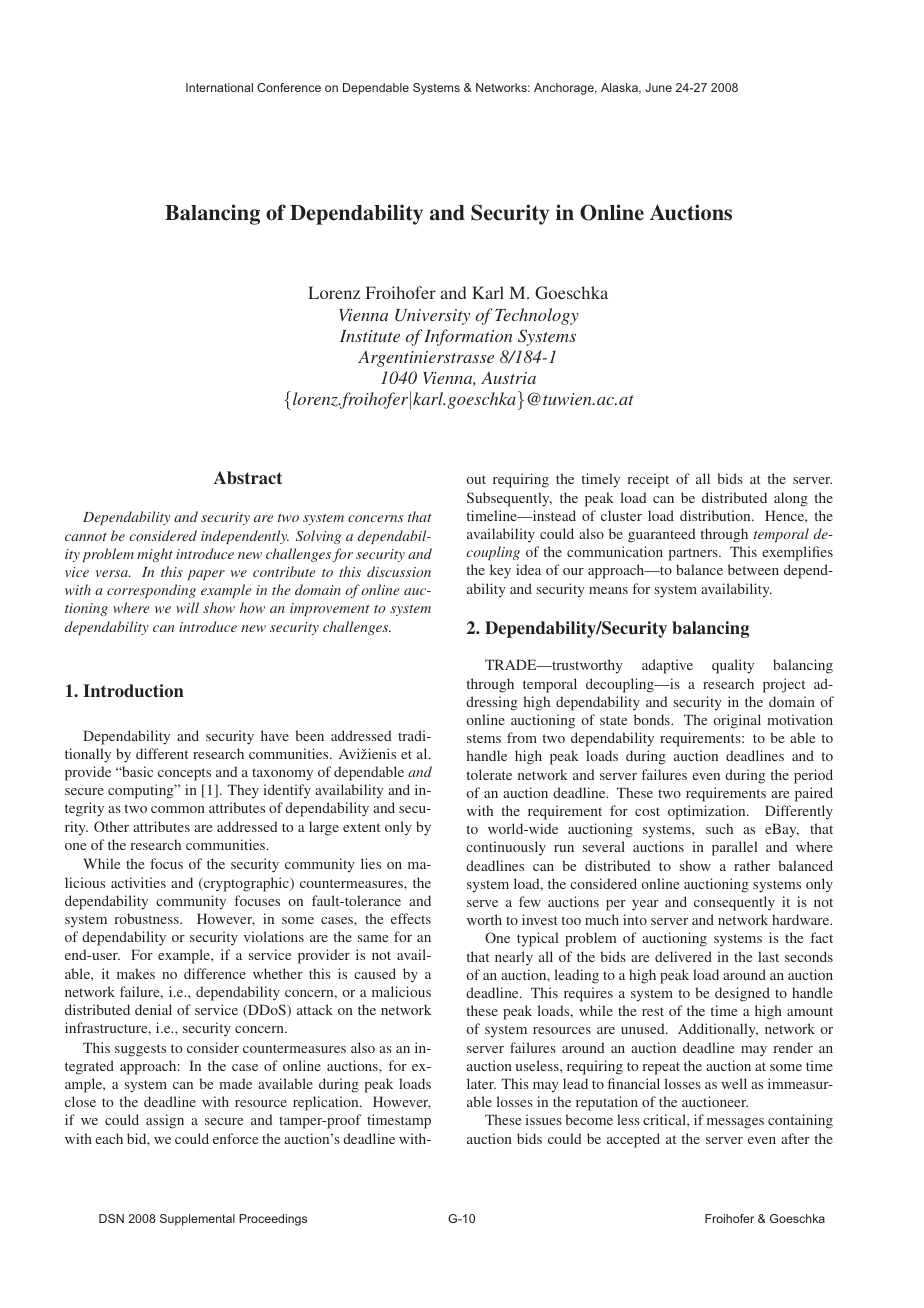 This document has height=1308, width=924. I want to click on International, so click(219, 87).
